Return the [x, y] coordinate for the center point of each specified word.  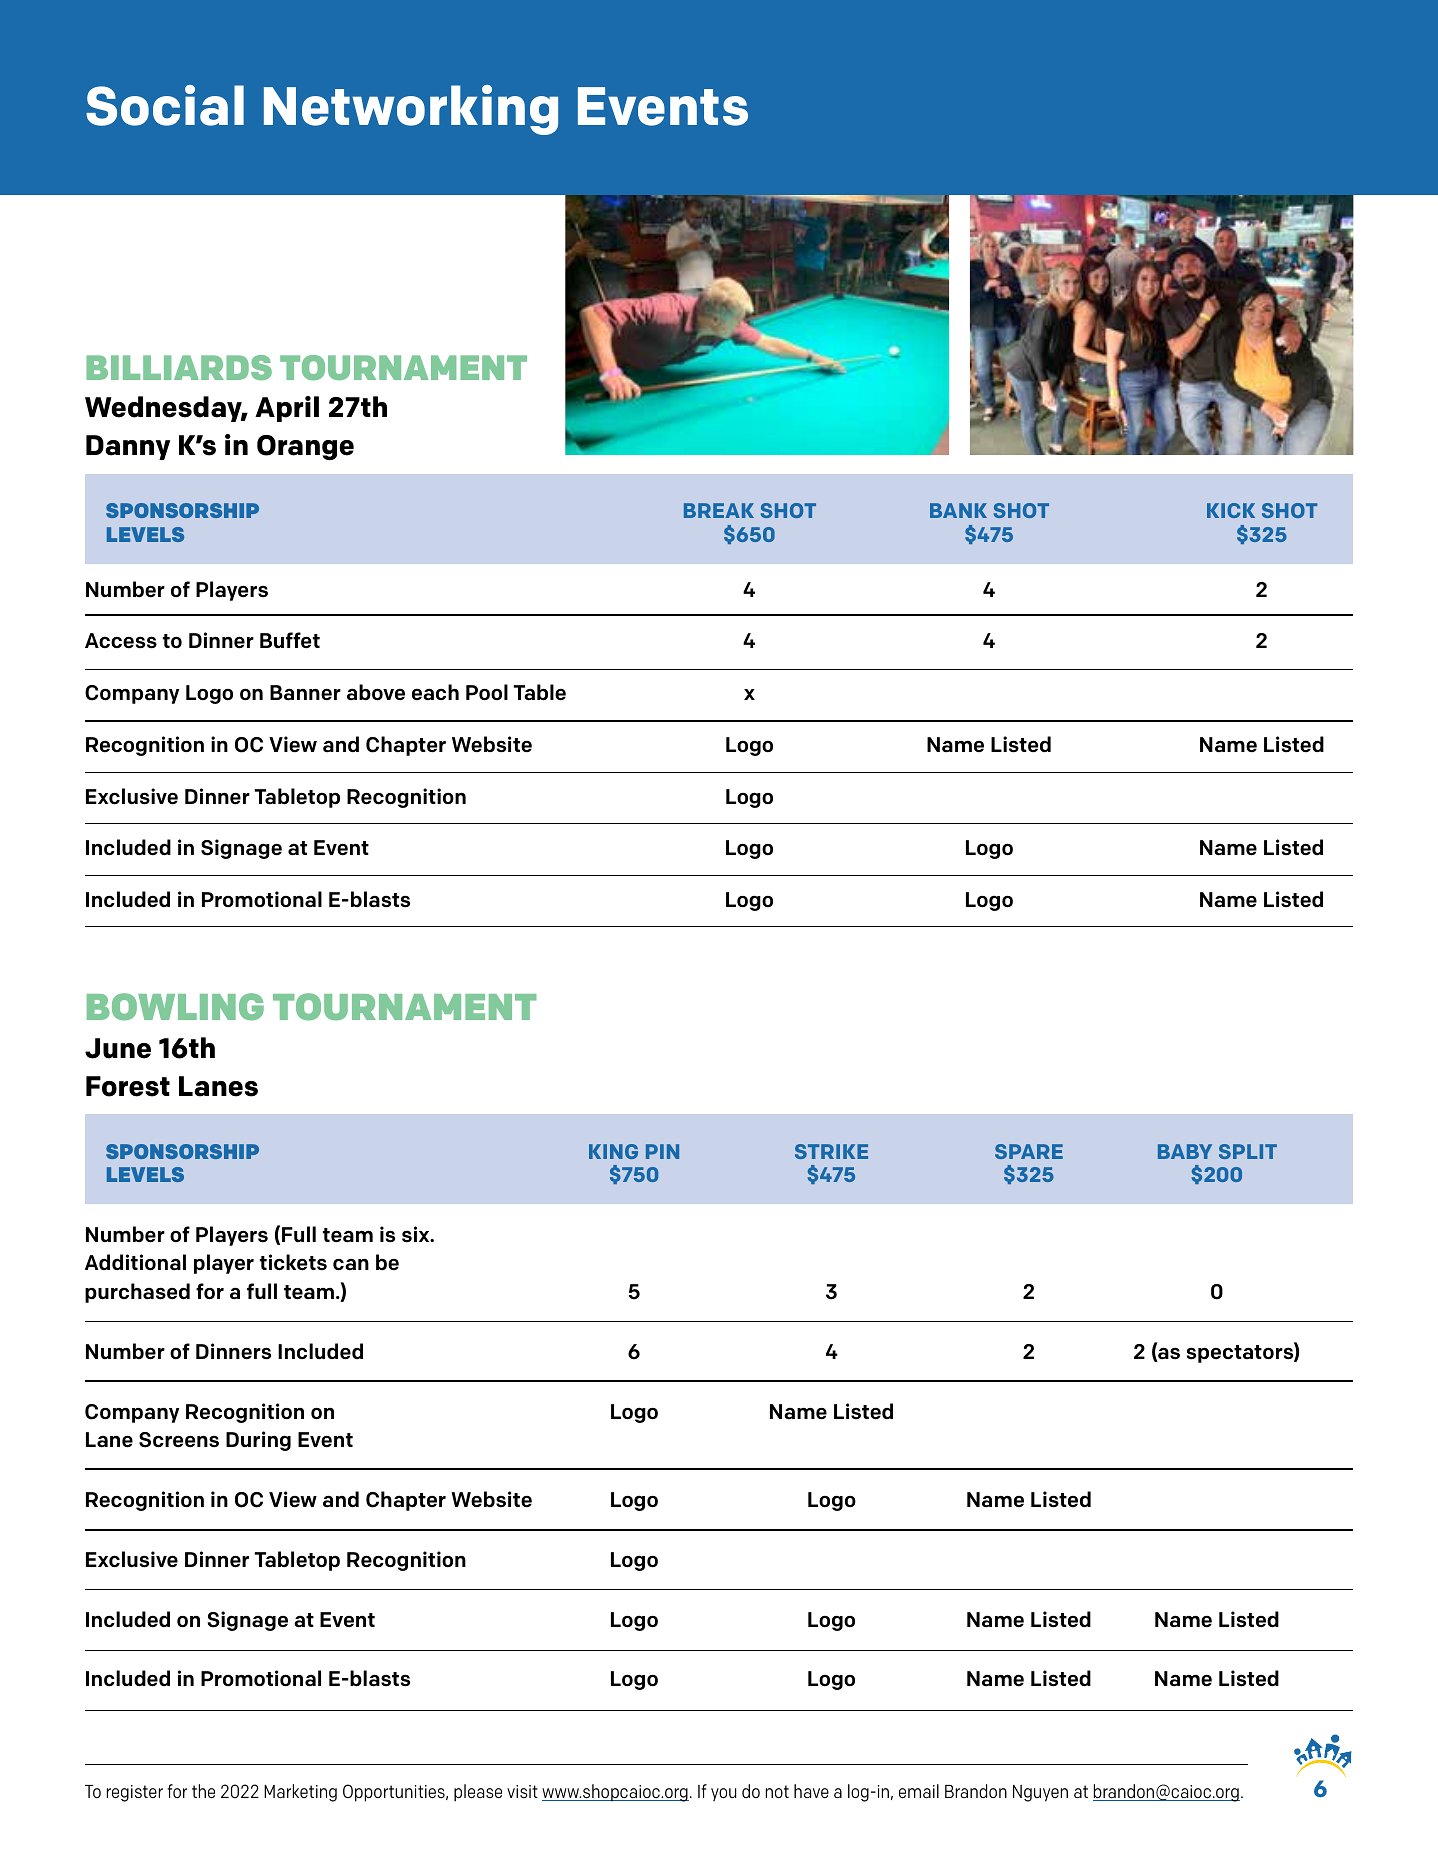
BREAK [719, 510]
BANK [958, 510]
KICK [1231, 510]
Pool [487, 692]
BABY [1185, 1151]
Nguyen [1040, 1793]
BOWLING [175, 1006]
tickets [293, 1262]
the [203, 1791]
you [724, 1795]
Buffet [290, 640]
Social [165, 105]
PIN [662, 1151]
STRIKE [831, 1151]
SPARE [1029, 1151]
